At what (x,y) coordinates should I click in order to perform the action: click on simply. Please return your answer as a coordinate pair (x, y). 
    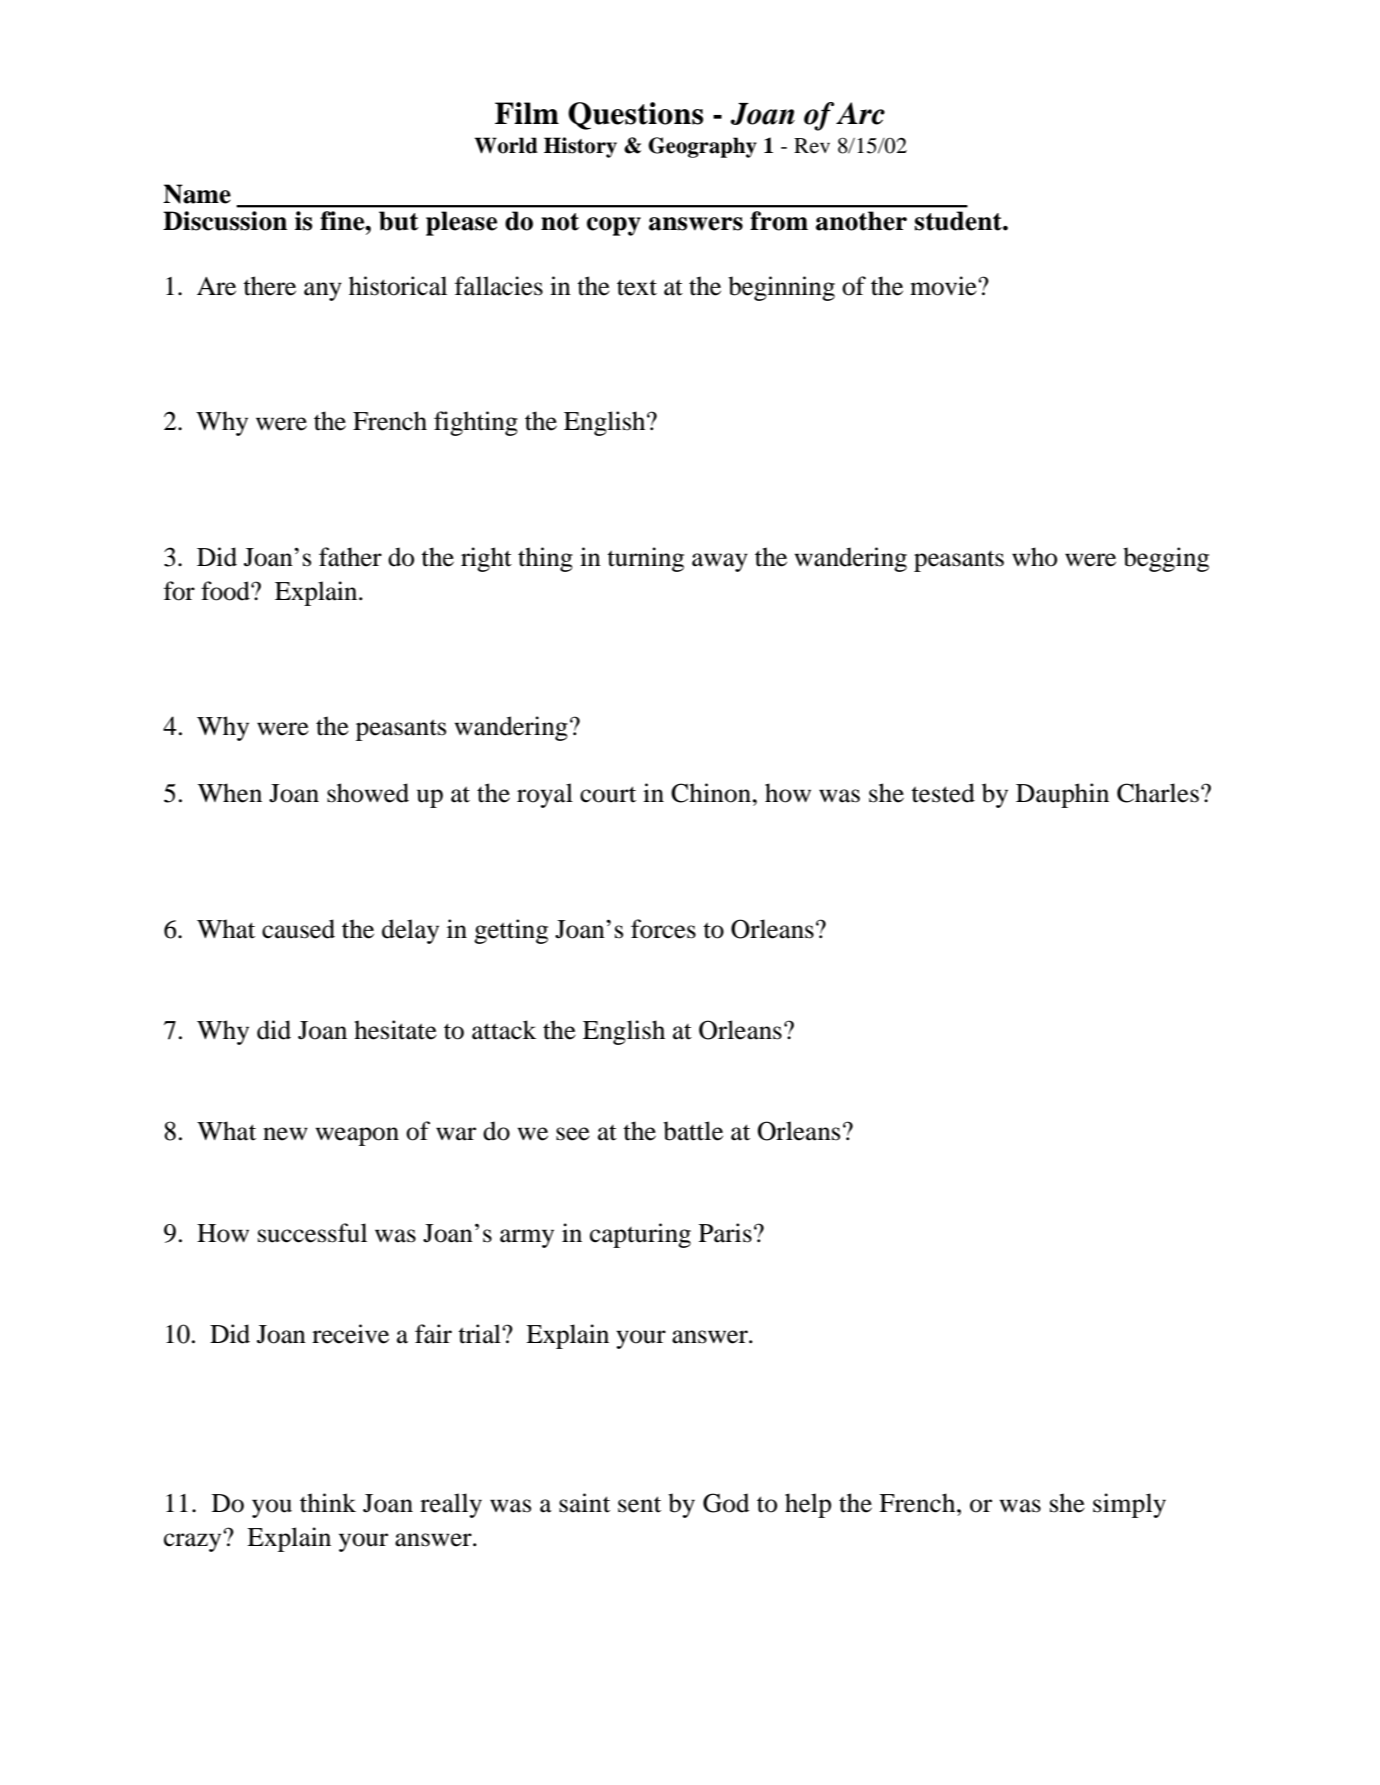
    Looking at the image, I should click on (1129, 1505).
